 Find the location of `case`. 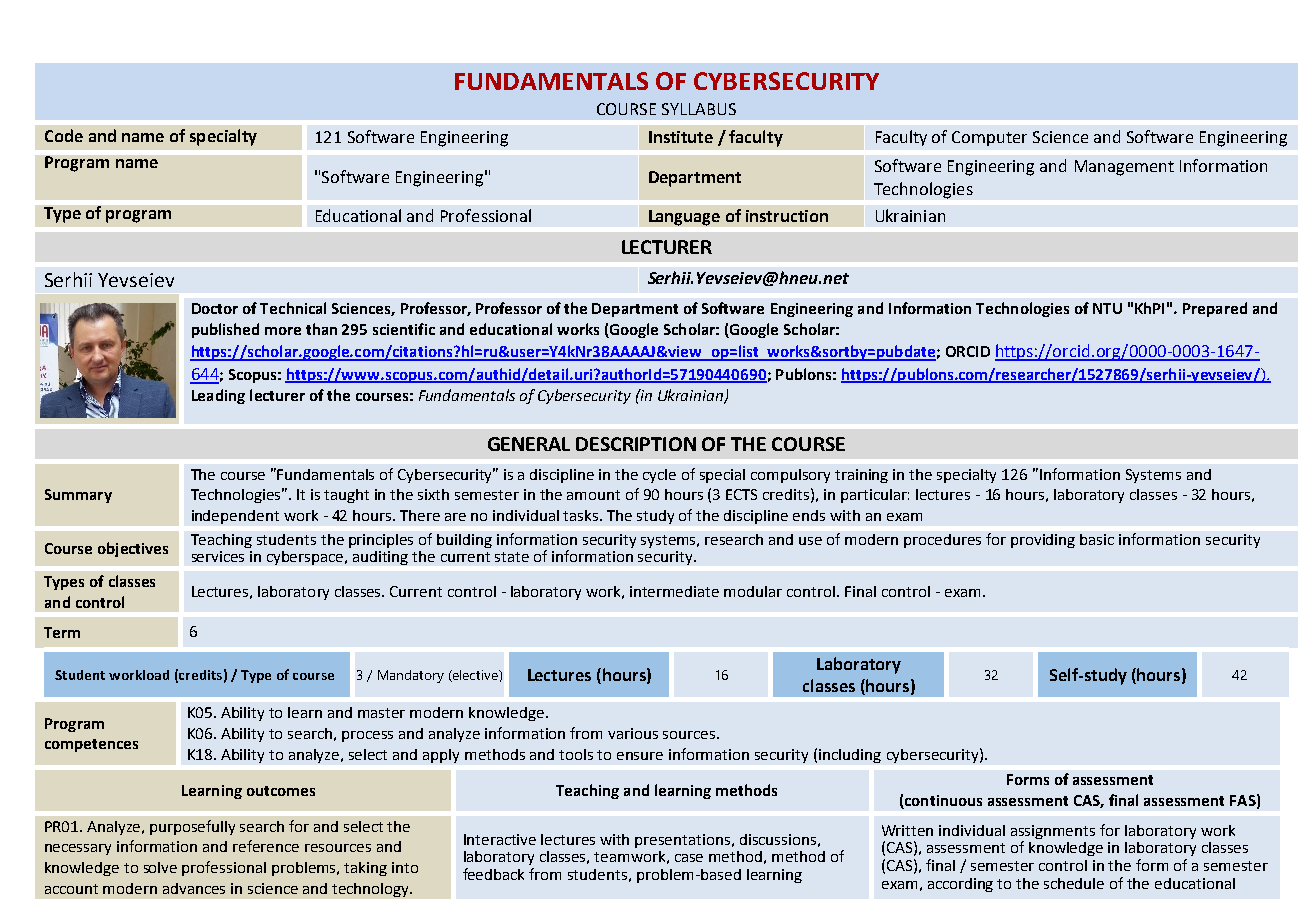

case is located at coordinates (689, 858).
